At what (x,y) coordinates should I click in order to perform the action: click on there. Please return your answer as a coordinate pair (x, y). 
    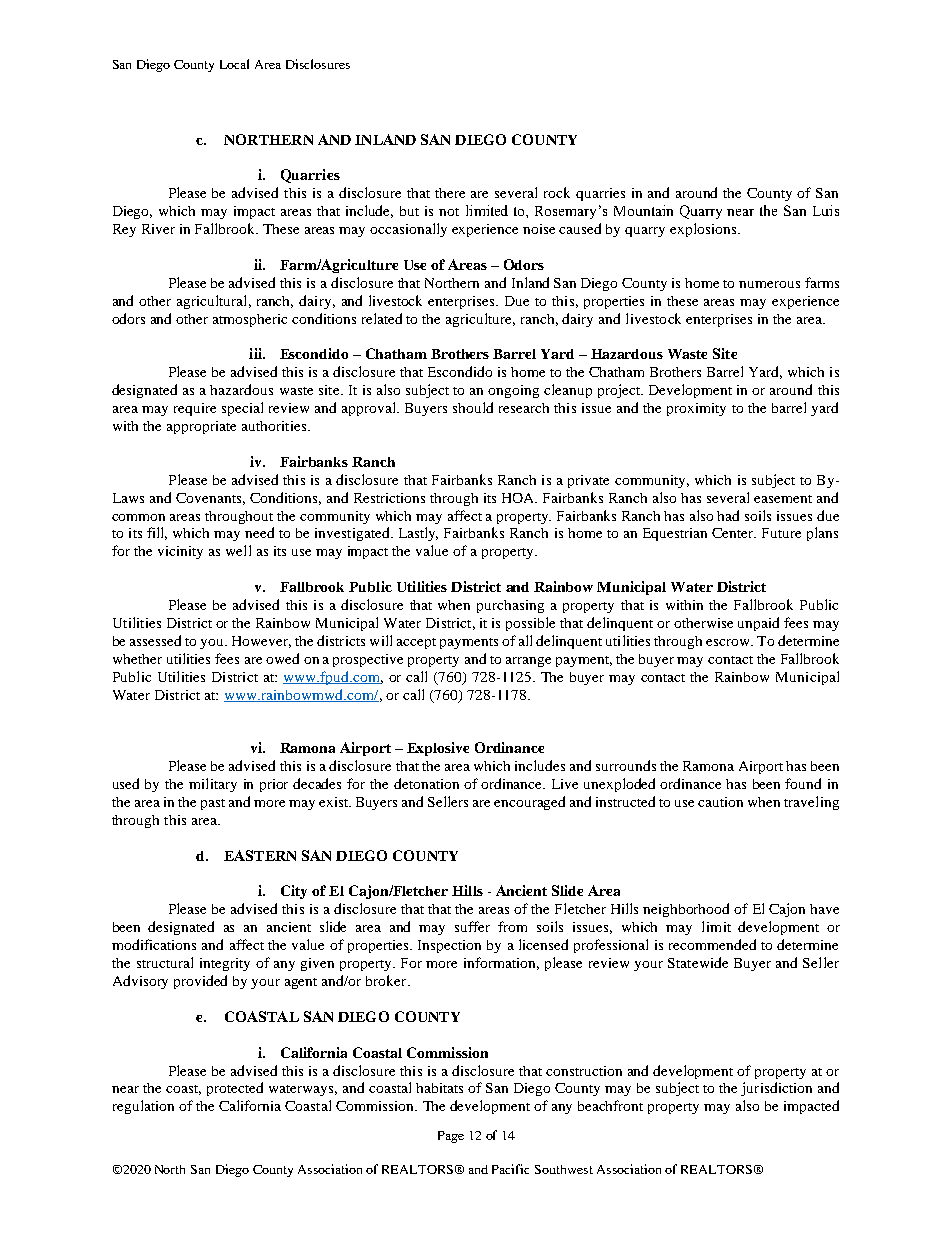
    Looking at the image, I should click on (450, 193).
